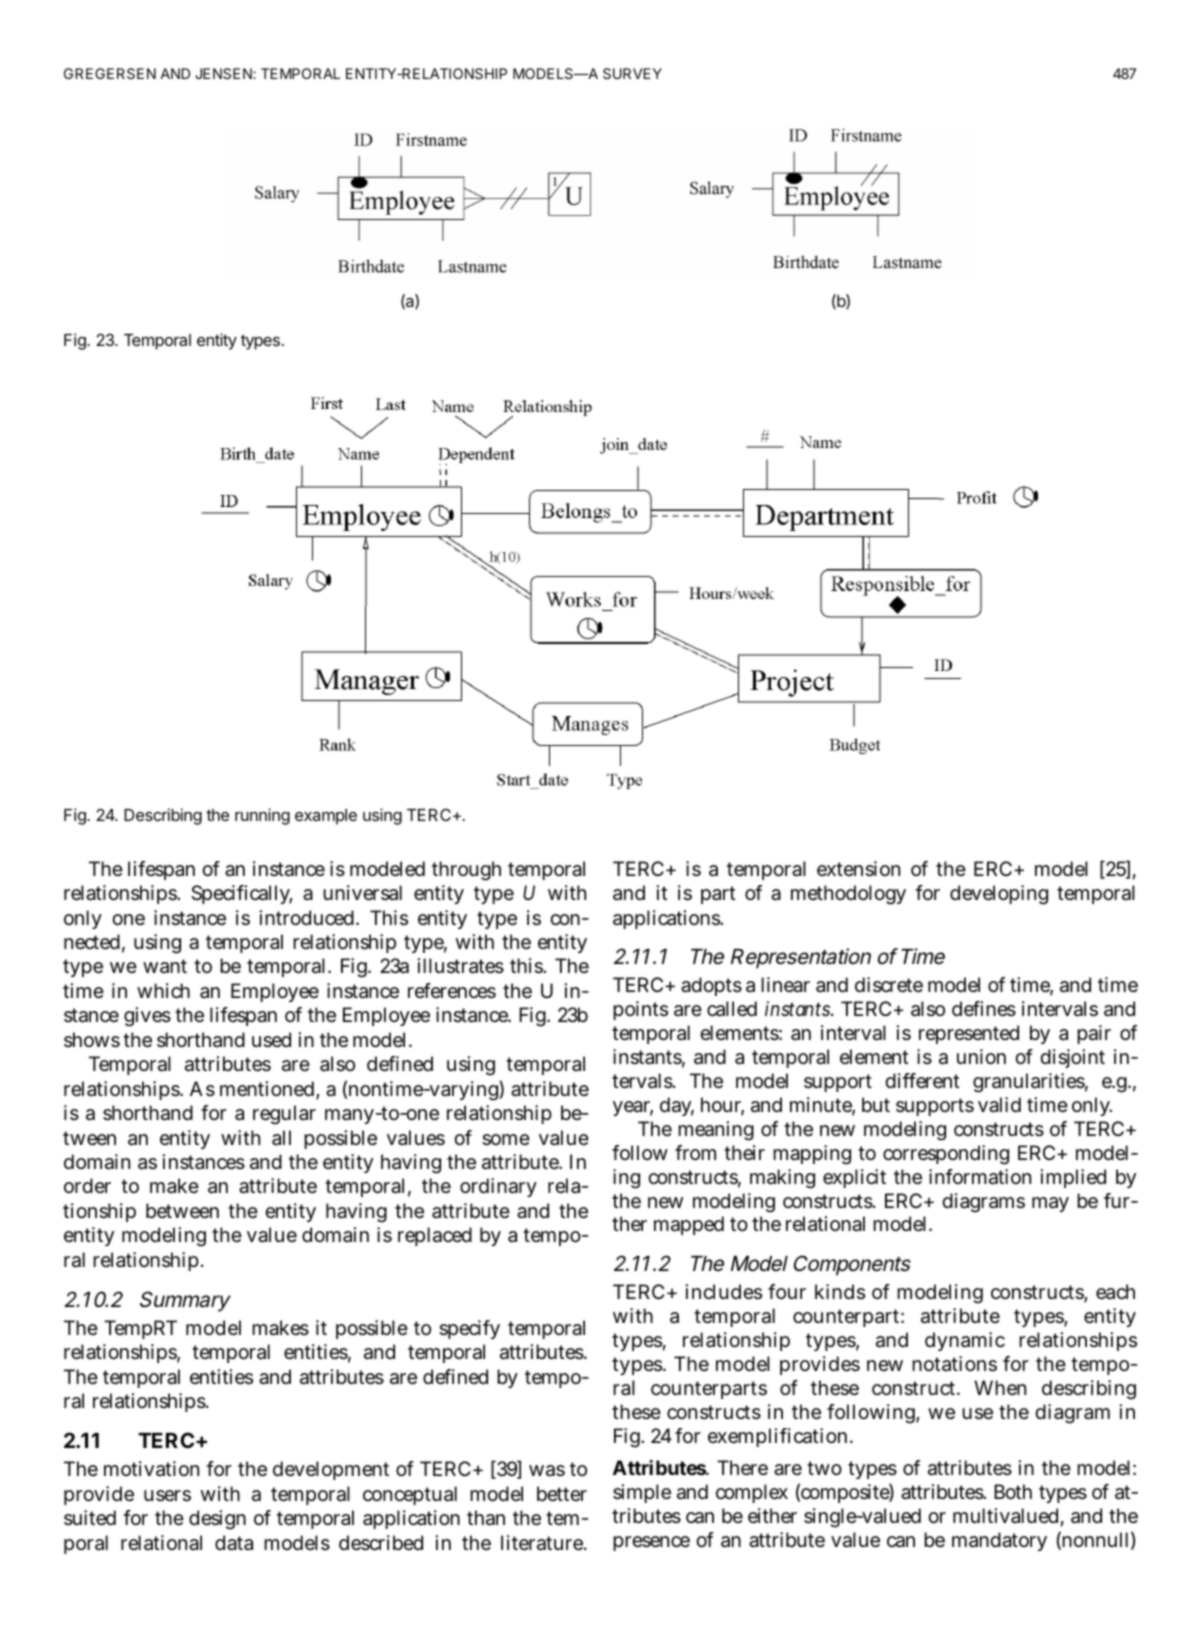 The width and height of the screenshot is (1186, 1627). I want to click on running, so click(262, 816).
